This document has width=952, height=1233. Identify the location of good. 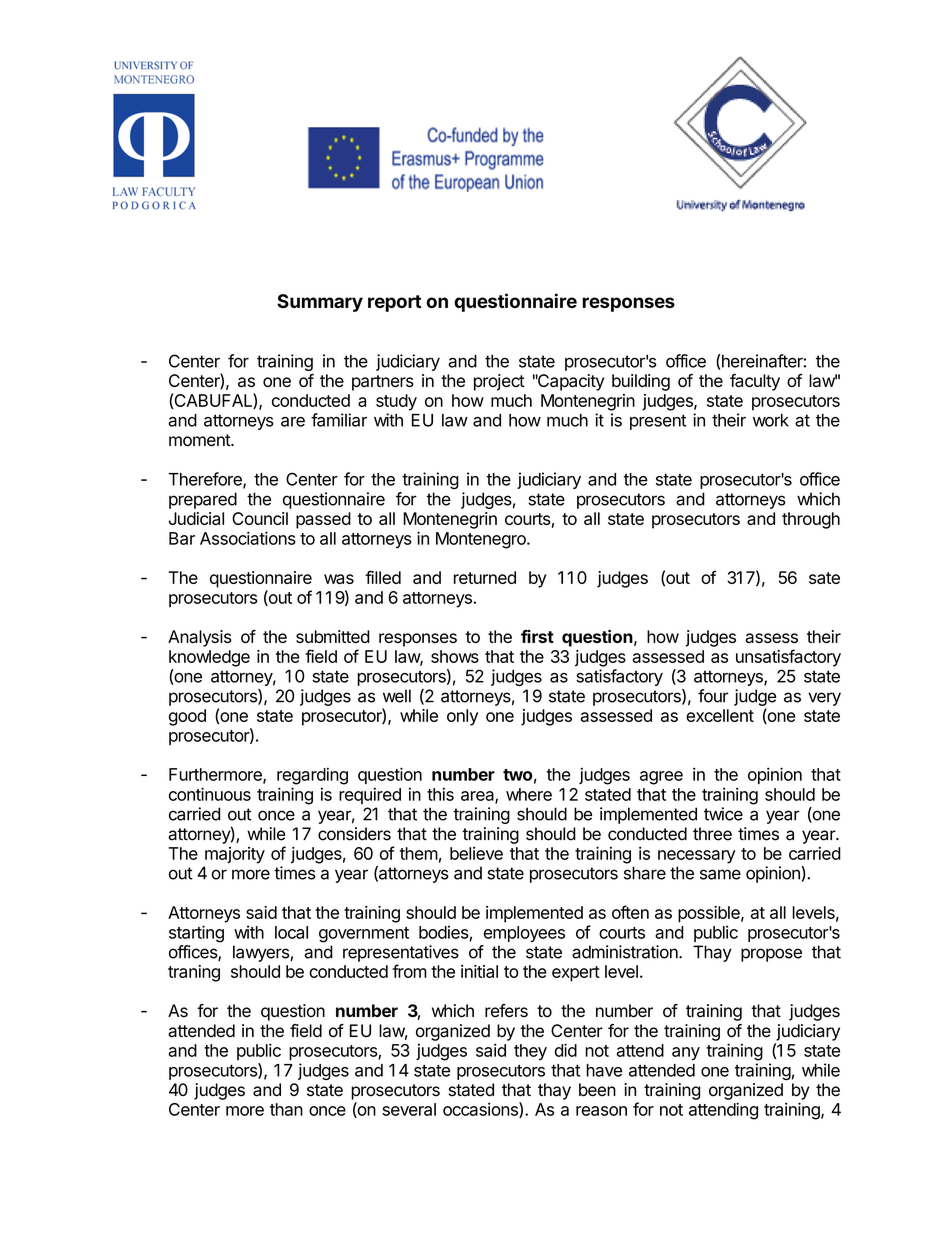
(187, 717).
